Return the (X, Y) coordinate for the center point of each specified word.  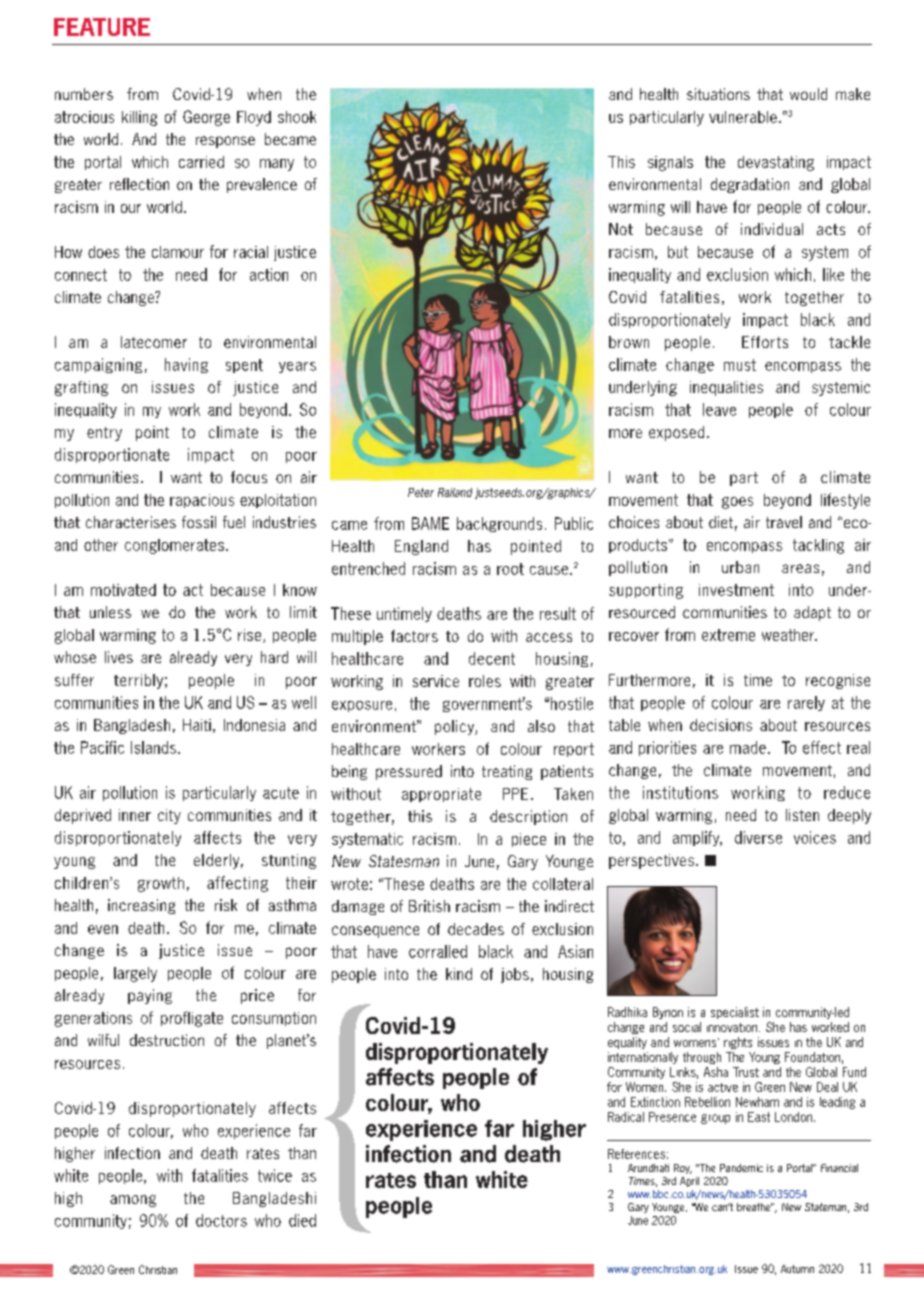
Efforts (765, 342)
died (302, 1220)
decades (476, 929)
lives (119, 657)
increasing (141, 906)
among (133, 1201)
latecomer (154, 342)
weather (789, 635)
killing (139, 118)
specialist (735, 1013)
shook (297, 117)
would (808, 94)
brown (629, 342)
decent (492, 658)
